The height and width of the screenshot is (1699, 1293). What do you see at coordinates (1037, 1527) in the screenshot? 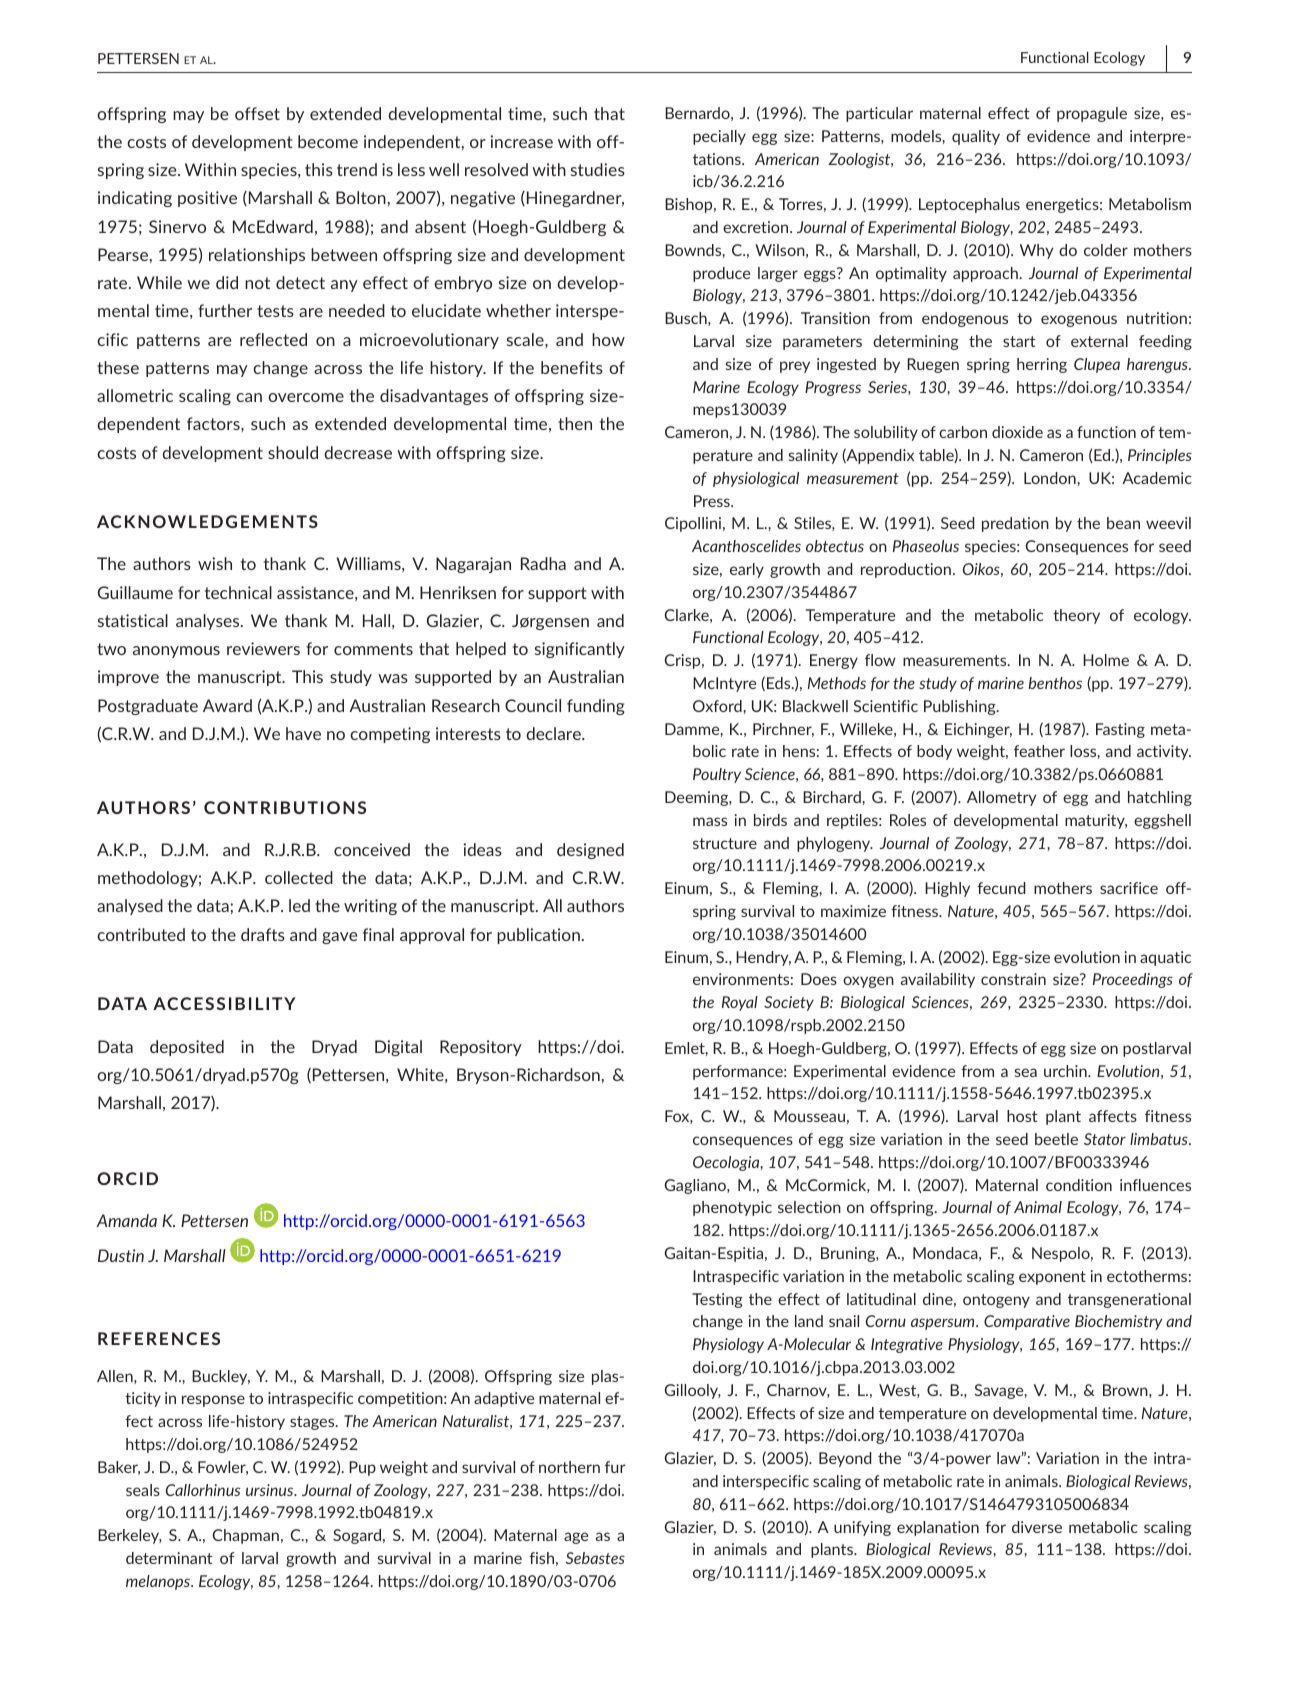
I see `diverse` at bounding box center [1037, 1527].
